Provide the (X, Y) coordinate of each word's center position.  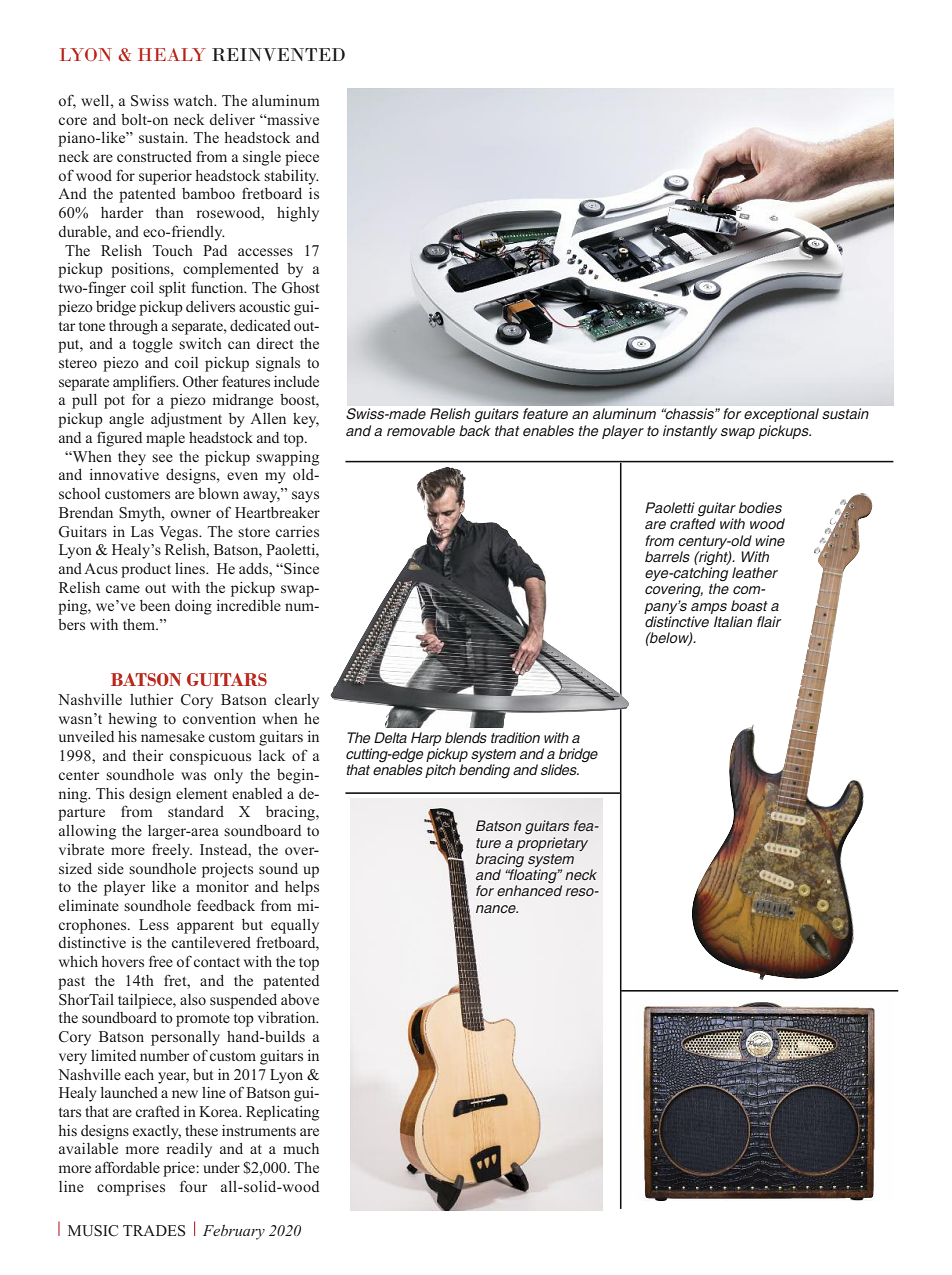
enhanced (529, 890)
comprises (131, 1188)
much (301, 1148)
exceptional (781, 415)
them (140, 624)
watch (195, 100)
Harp (426, 739)
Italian (733, 621)
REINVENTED (278, 54)
